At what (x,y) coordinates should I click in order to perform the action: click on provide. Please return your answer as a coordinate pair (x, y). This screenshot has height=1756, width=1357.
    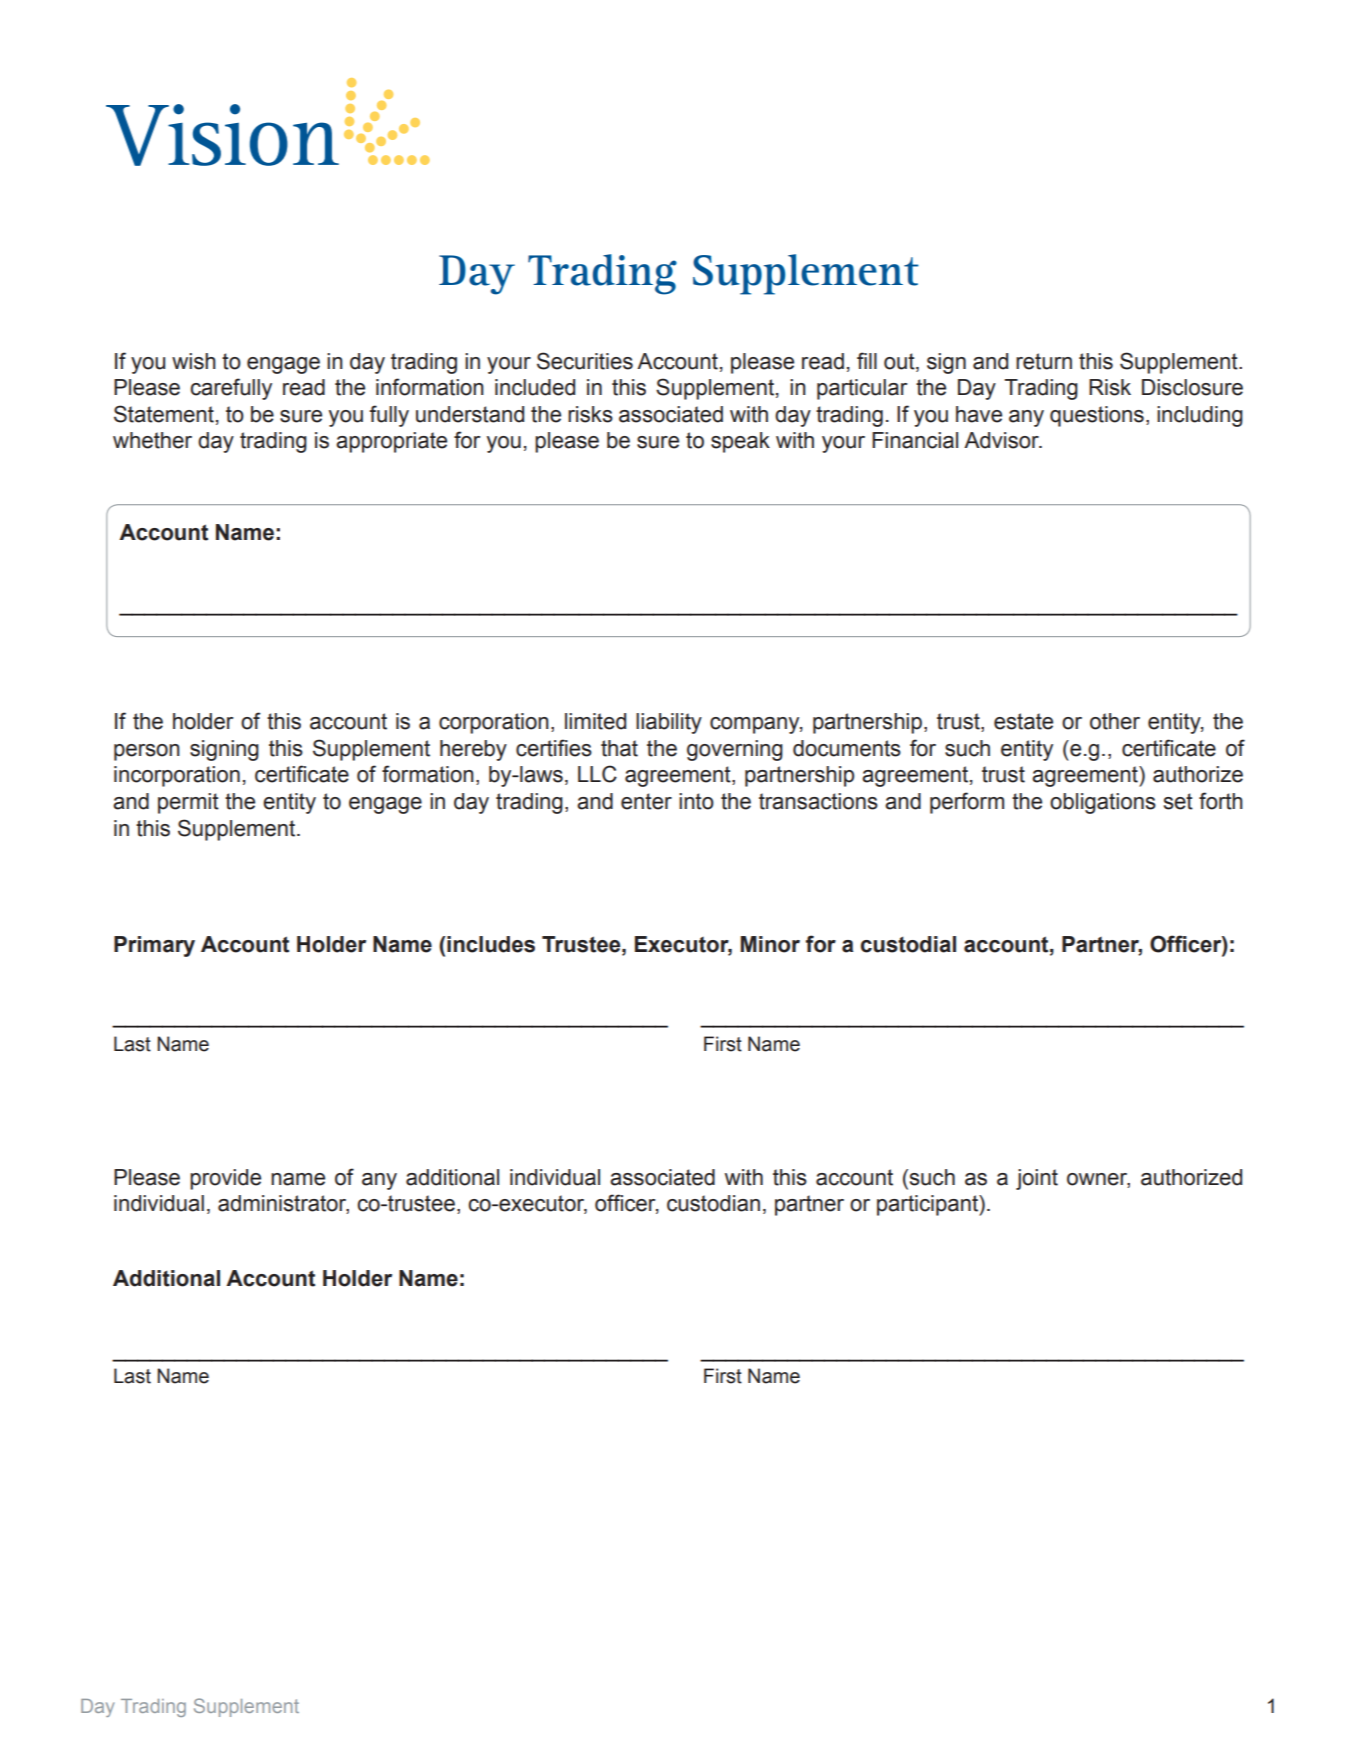
    Looking at the image, I should click on (225, 1179).
